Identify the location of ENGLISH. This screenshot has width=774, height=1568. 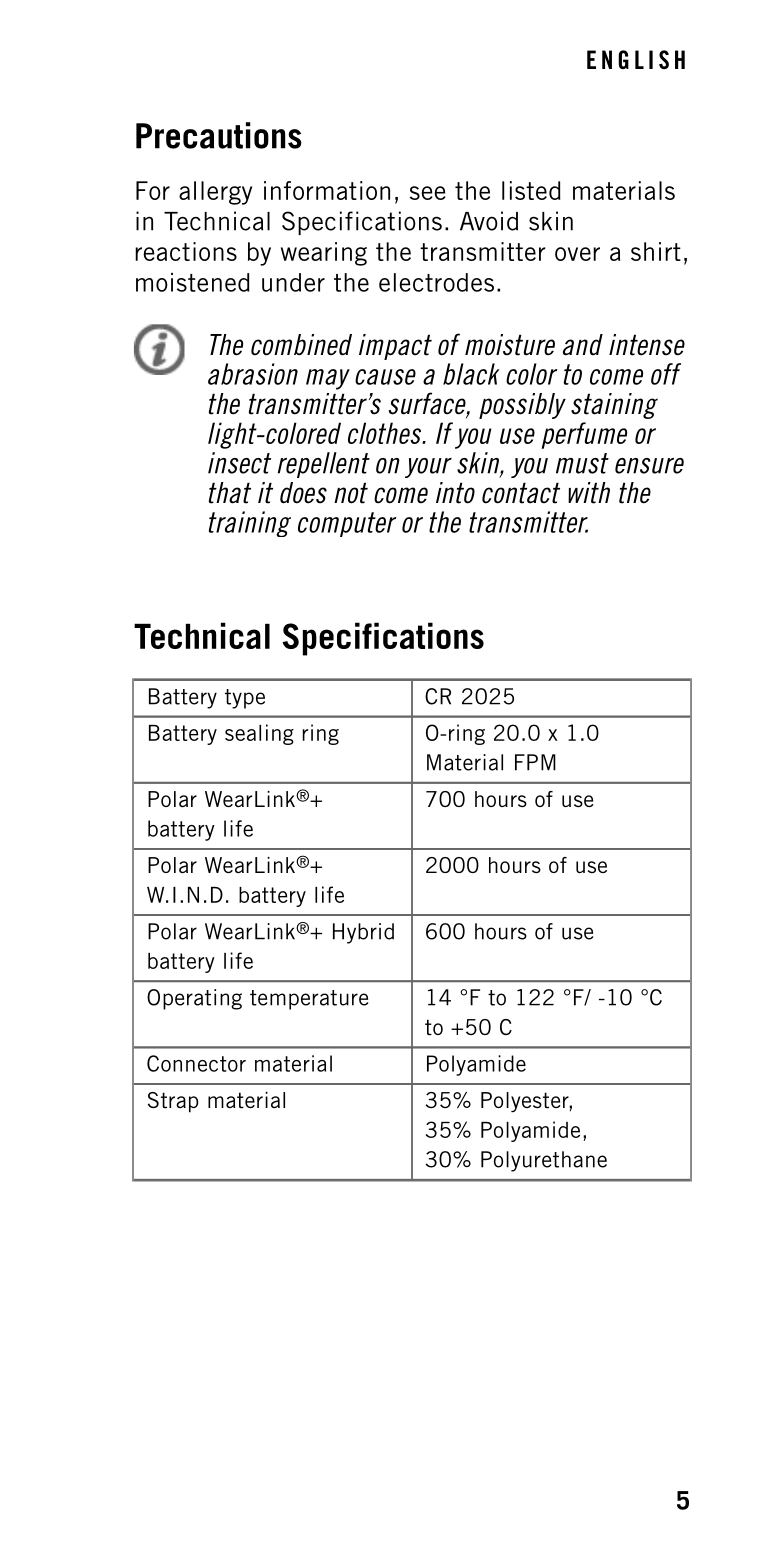
(636, 59).
